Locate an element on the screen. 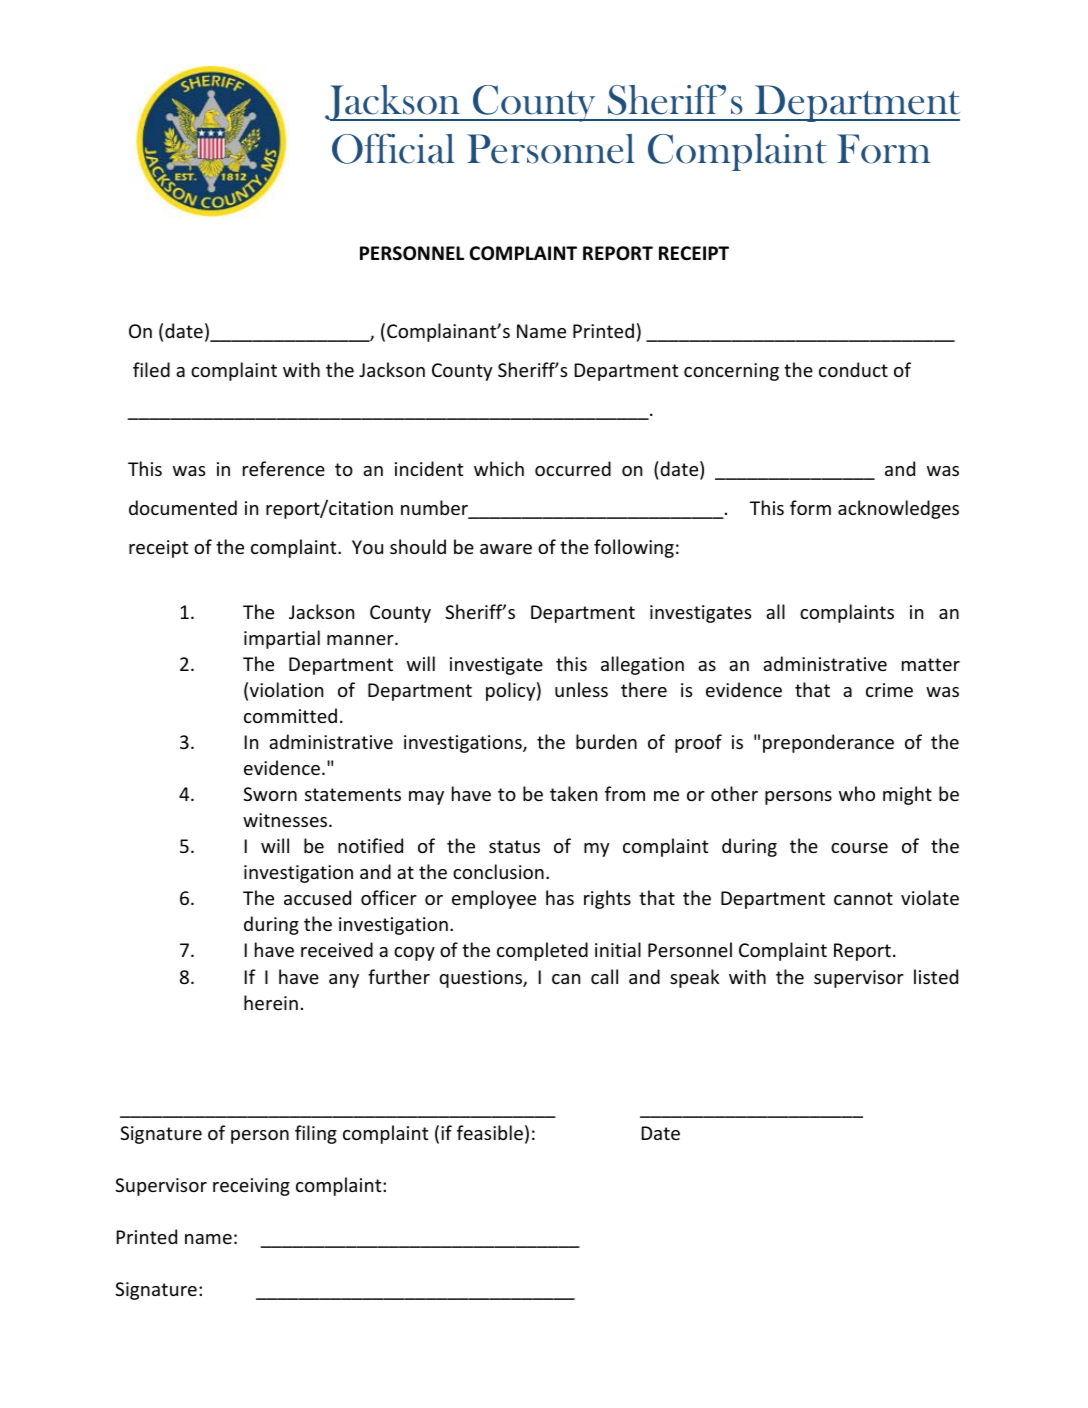  Official is located at coordinates (393, 148).
